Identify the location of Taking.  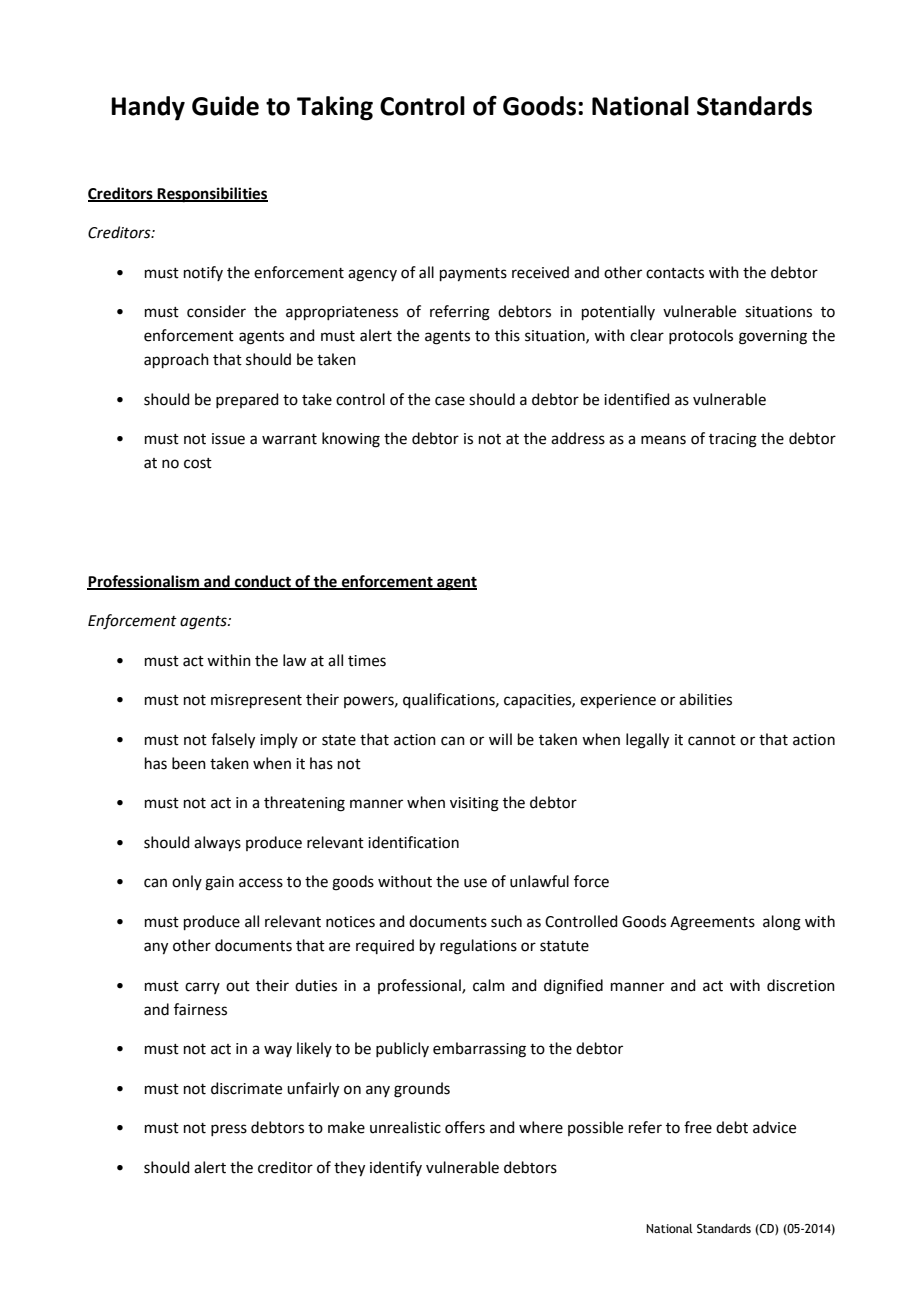
(335, 108).
